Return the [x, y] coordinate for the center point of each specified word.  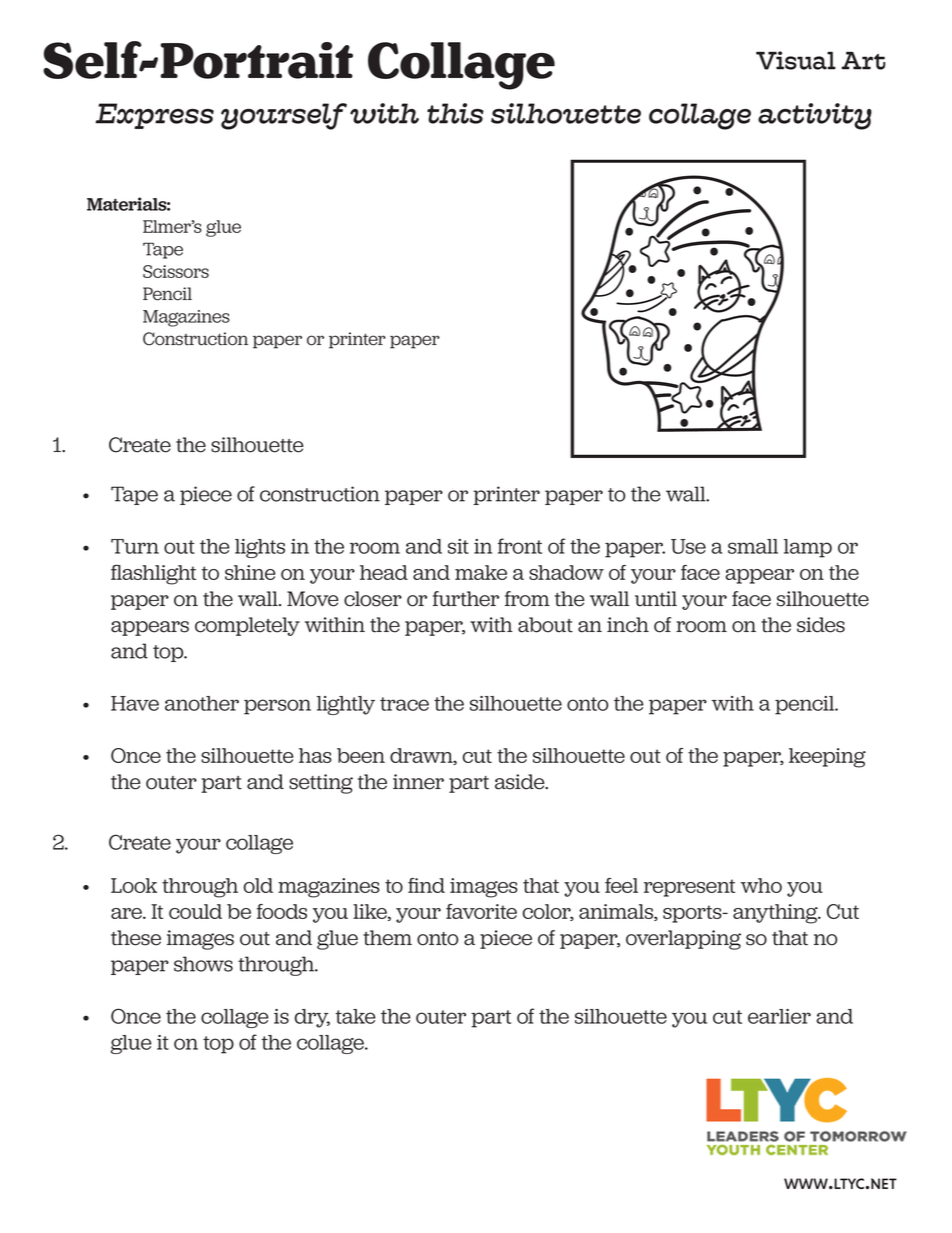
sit [458, 546]
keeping [827, 758]
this [455, 113]
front [520, 546]
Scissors [176, 271]
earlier [779, 1016]
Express [154, 116]
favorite [481, 911]
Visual [796, 60]
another [202, 703]
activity [815, 116]
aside [521, 782]
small [753, 546]
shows [203, 964]
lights [260, 548]
